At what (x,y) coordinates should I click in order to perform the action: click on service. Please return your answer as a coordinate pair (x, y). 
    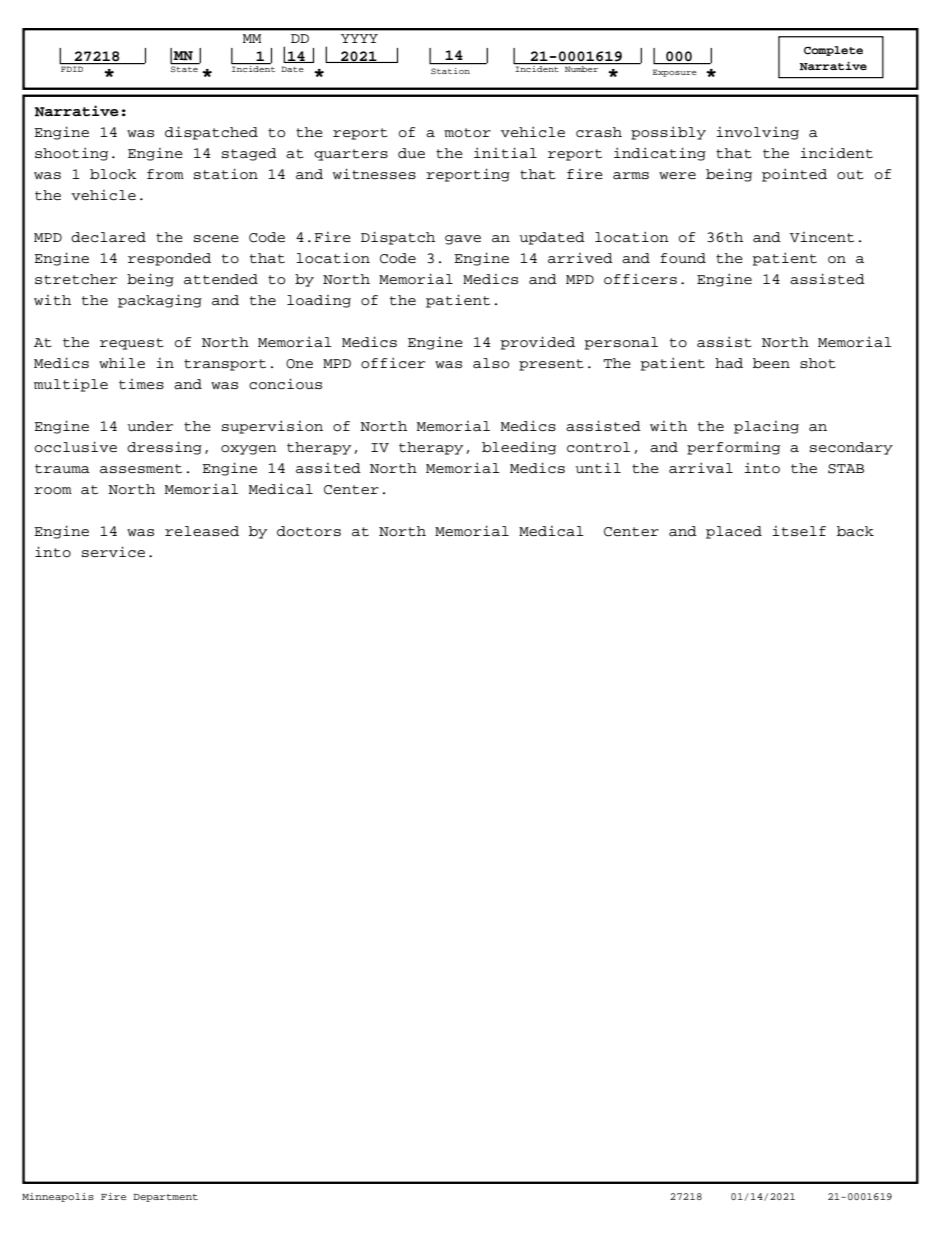
    Looking at the image, I should click on (113, 552).
